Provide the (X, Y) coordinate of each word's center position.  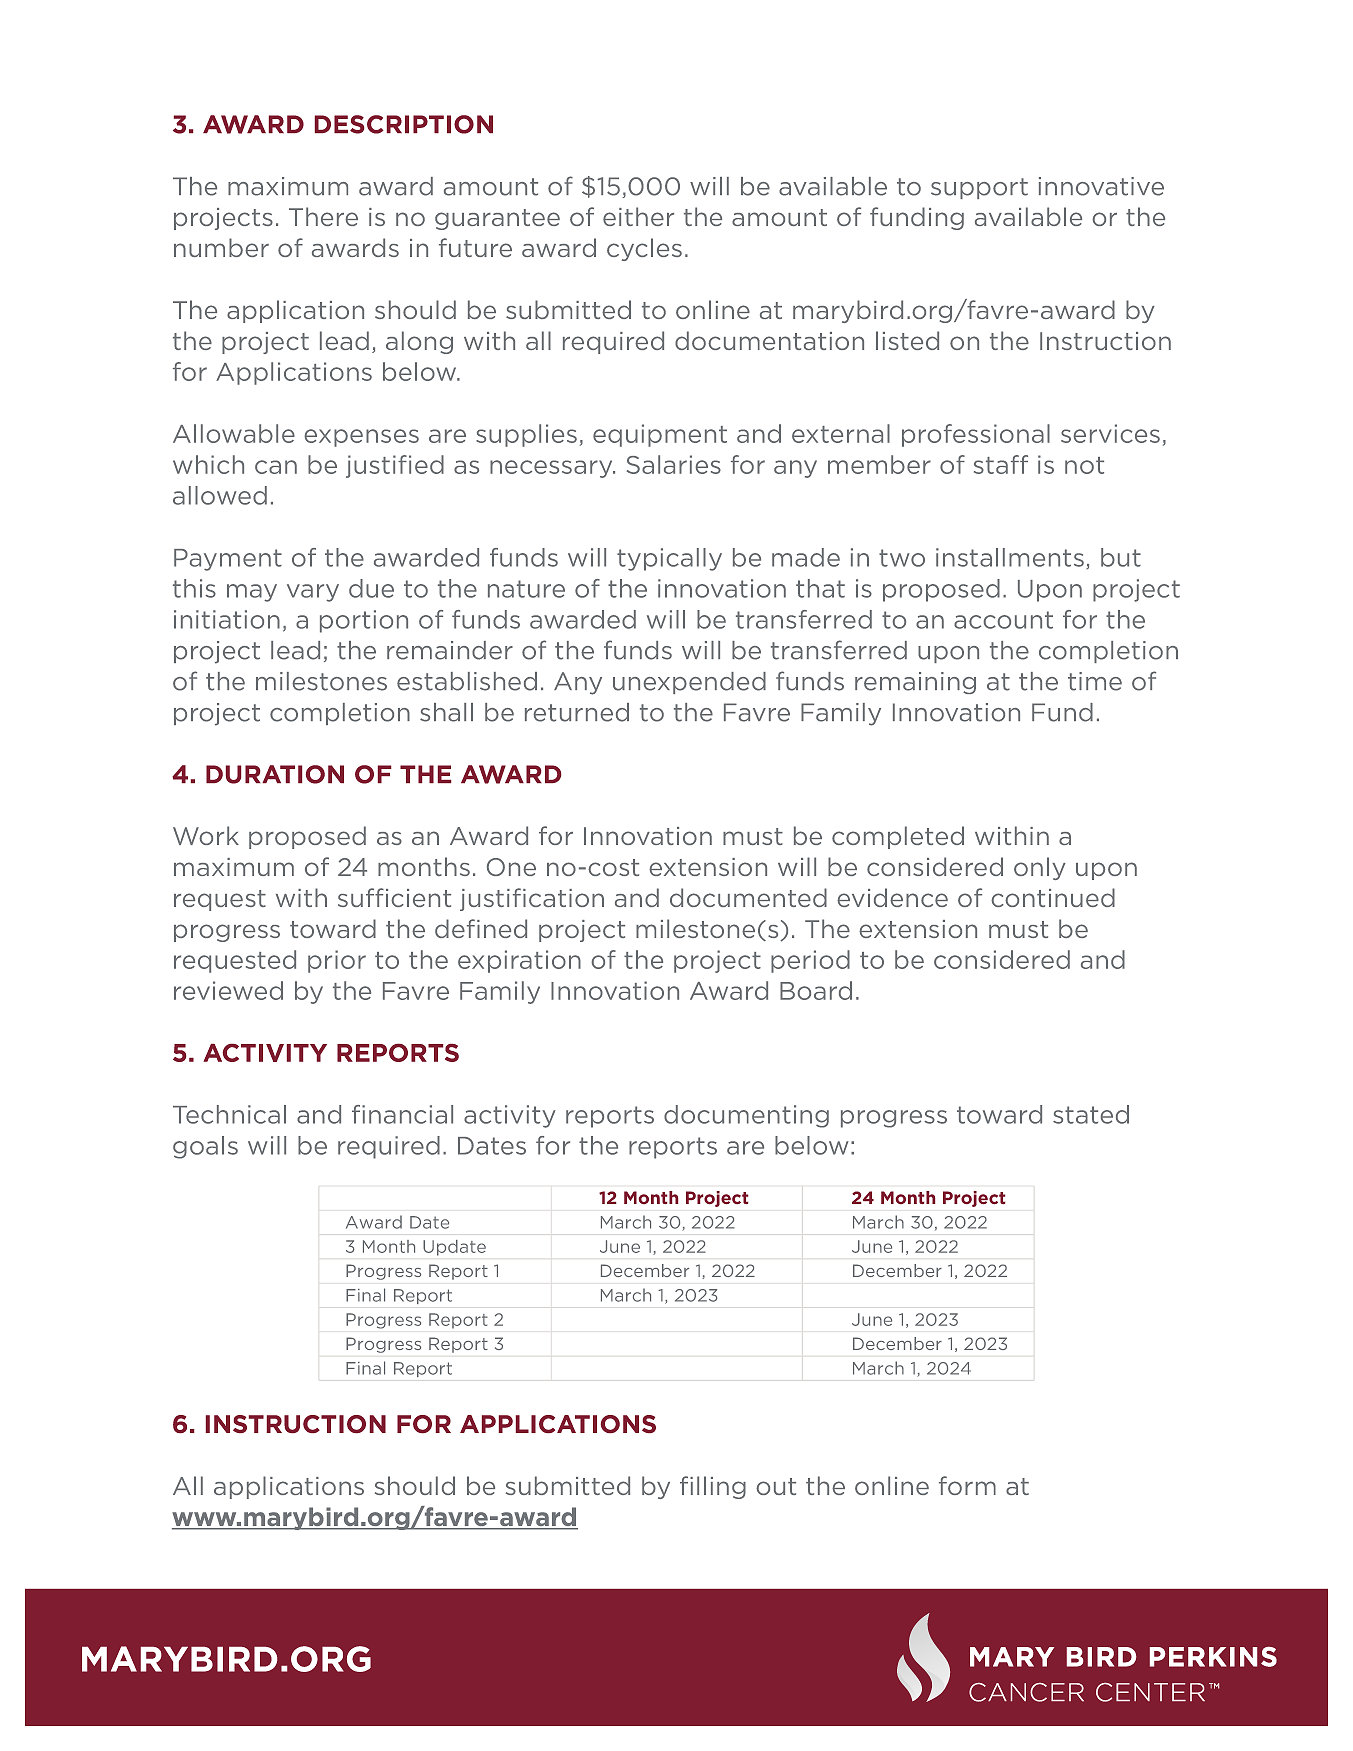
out (776, 1486)
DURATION (275, 774)
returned (577, 712)
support (979, 188)
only (1040, 868)
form (967, 1485)
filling (713, 1487)
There (323, 216)
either (638, 216)
